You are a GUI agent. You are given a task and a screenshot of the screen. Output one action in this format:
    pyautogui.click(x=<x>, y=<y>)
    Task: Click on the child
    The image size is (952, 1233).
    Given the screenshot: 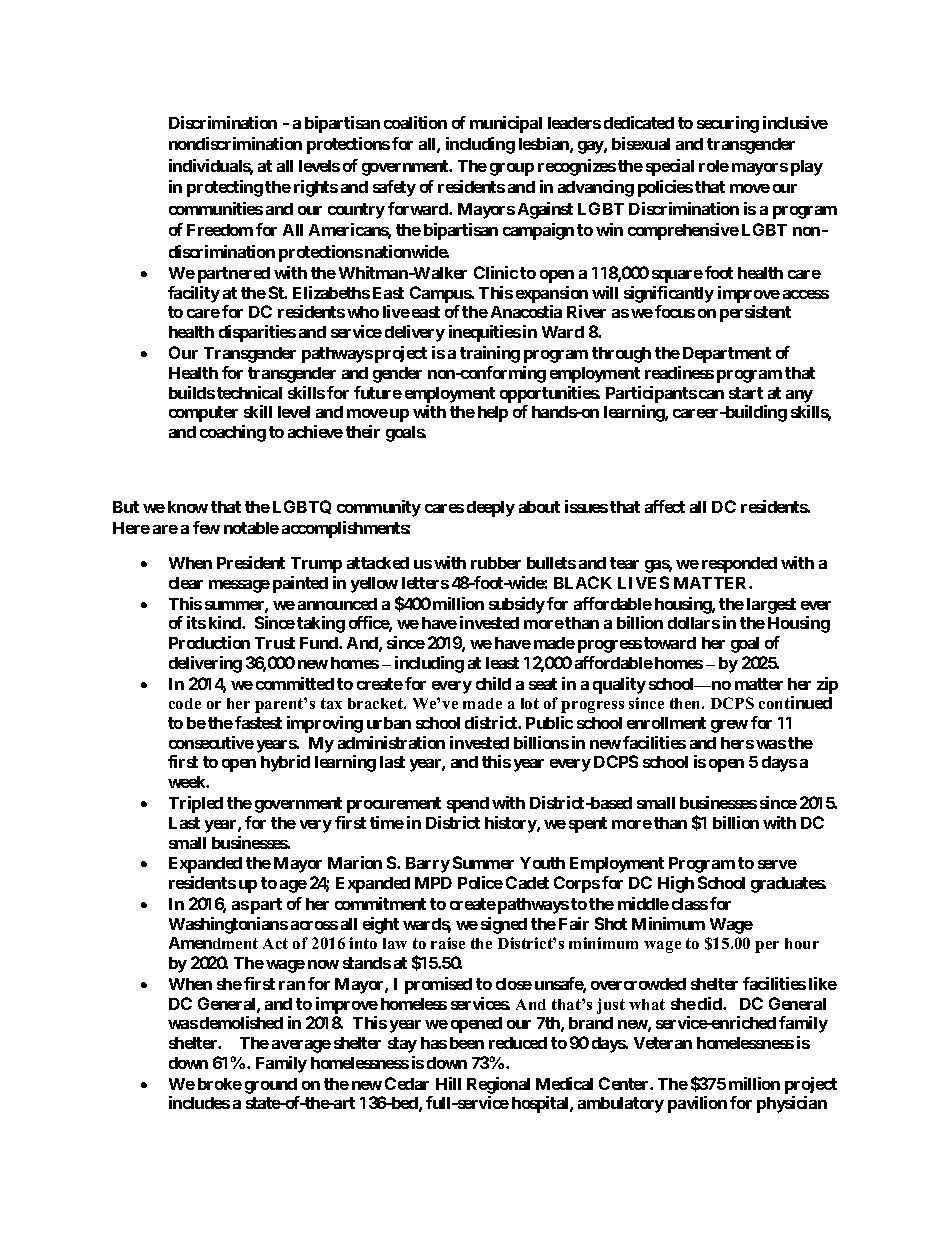 What is the action you would take?
    pyautogui.click(x=493, y=683)
